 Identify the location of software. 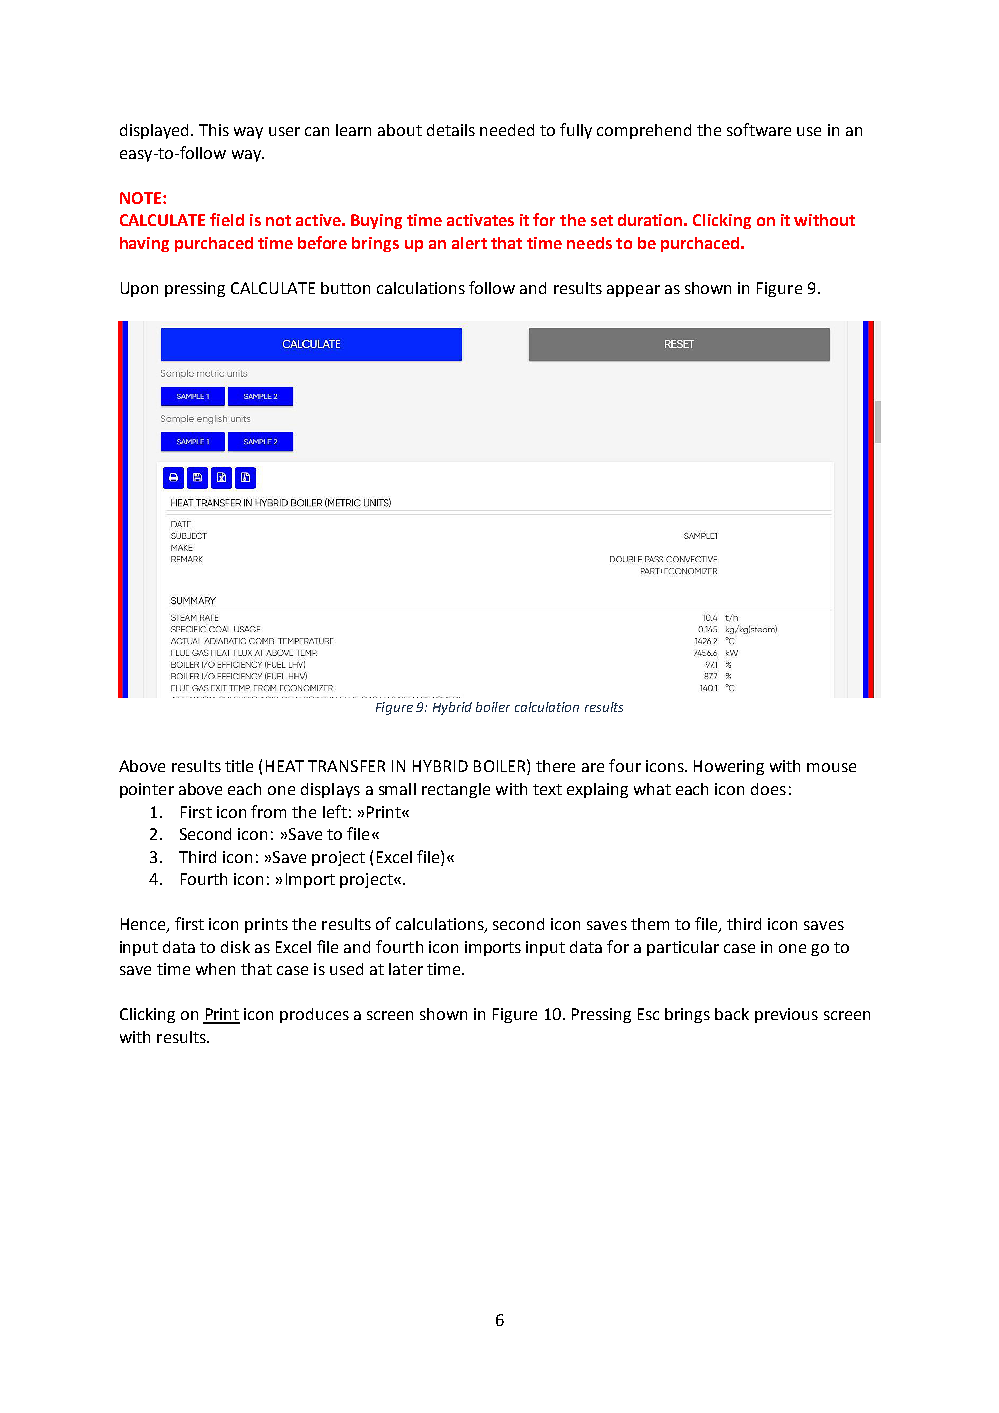
(759, 129).
